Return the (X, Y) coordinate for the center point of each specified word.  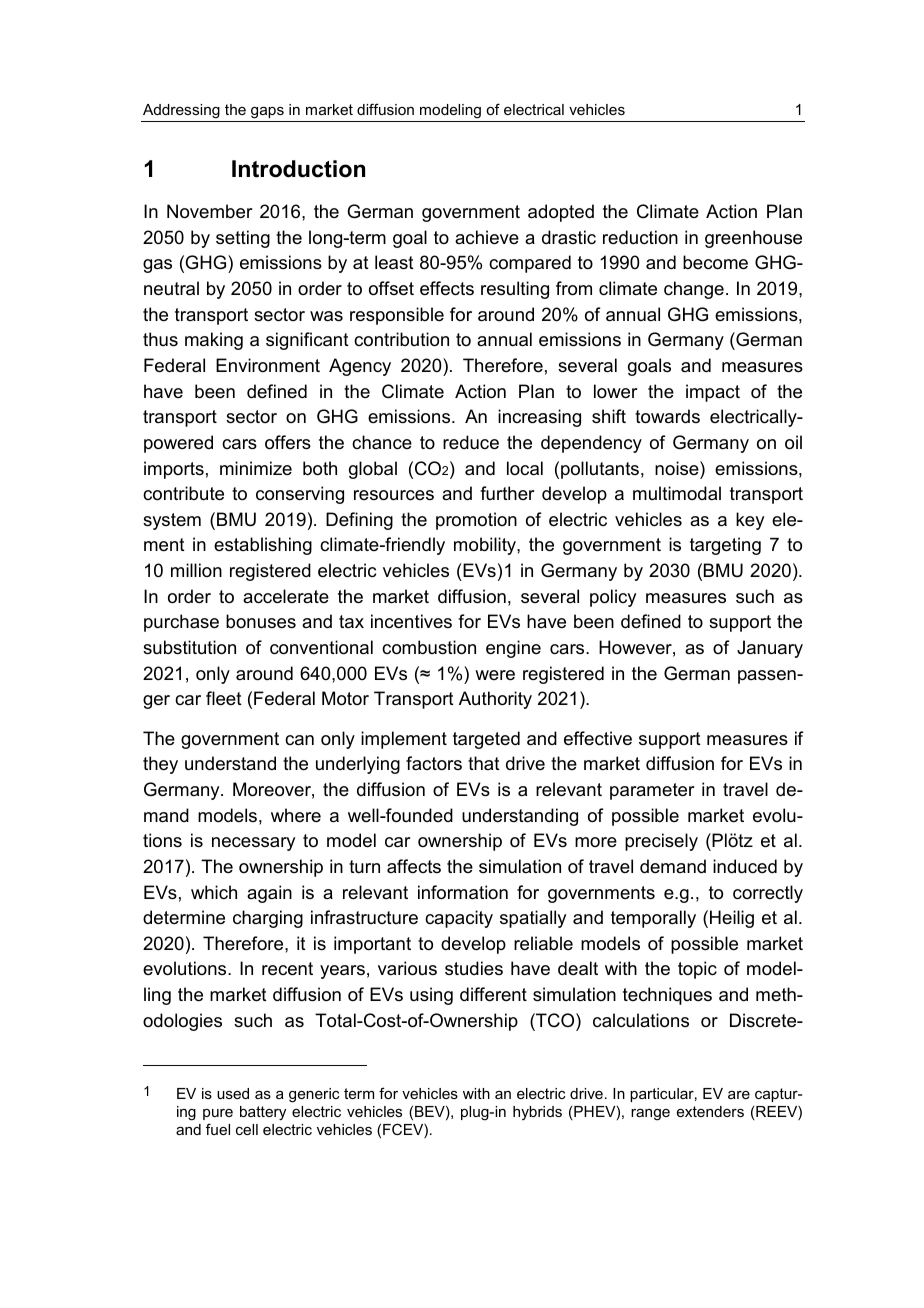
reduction (640, 237)
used (233, 1093)
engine (513, 649)
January (770, 649)
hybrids (537, 1113)
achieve (487, 237)
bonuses (261, 621)
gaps (267, 113)
